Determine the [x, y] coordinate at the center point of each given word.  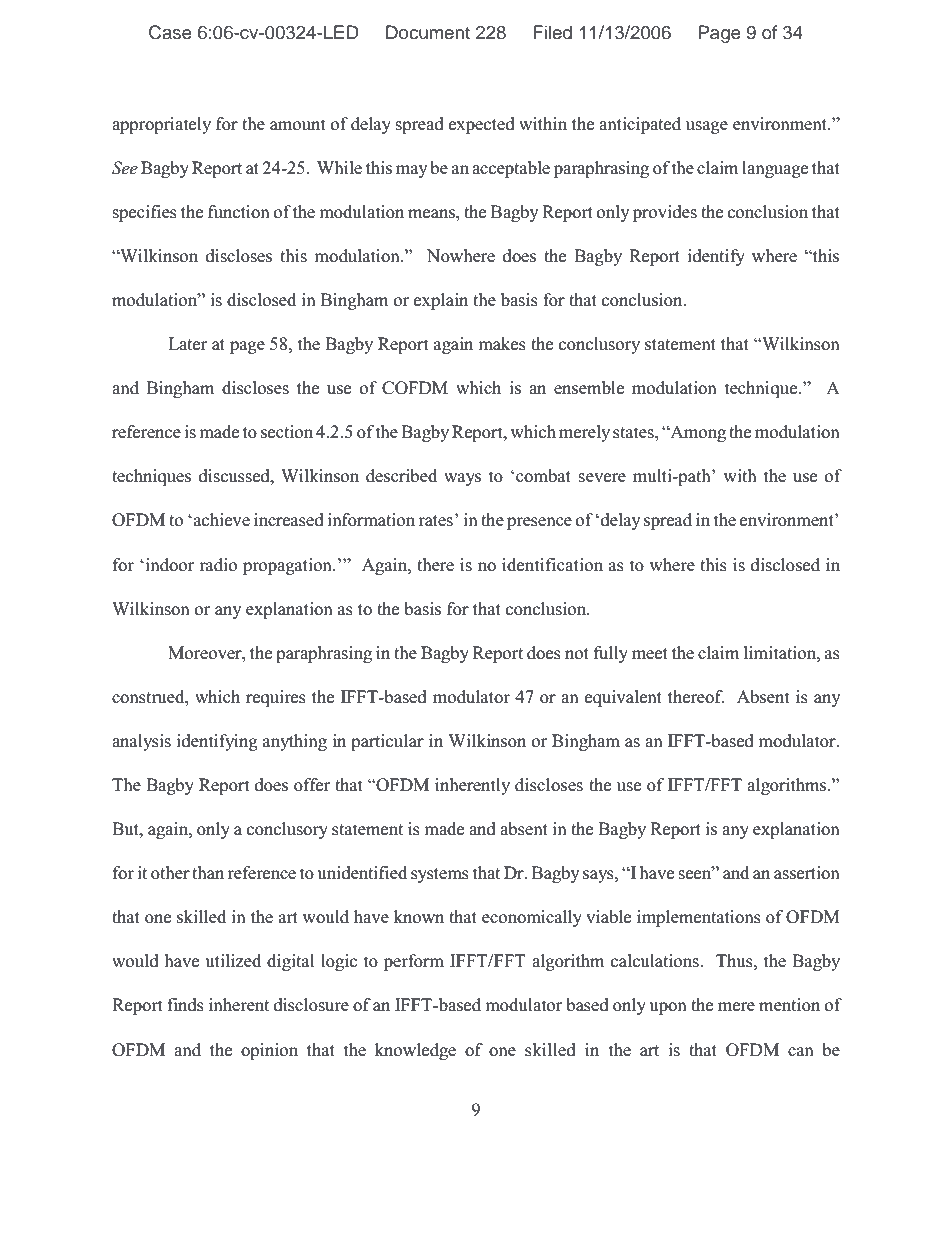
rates [435, 521]
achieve [222, 520]
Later [187, 344]
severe [602, 478]
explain [441, 301]
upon [668, 1008]
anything [295, 742]
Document [428, 32]
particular [387, 742]
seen [696, 874]
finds [185, 1005]
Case [170, 32]
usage [707, 127]
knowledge [415, 1051]
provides [665, 213]
